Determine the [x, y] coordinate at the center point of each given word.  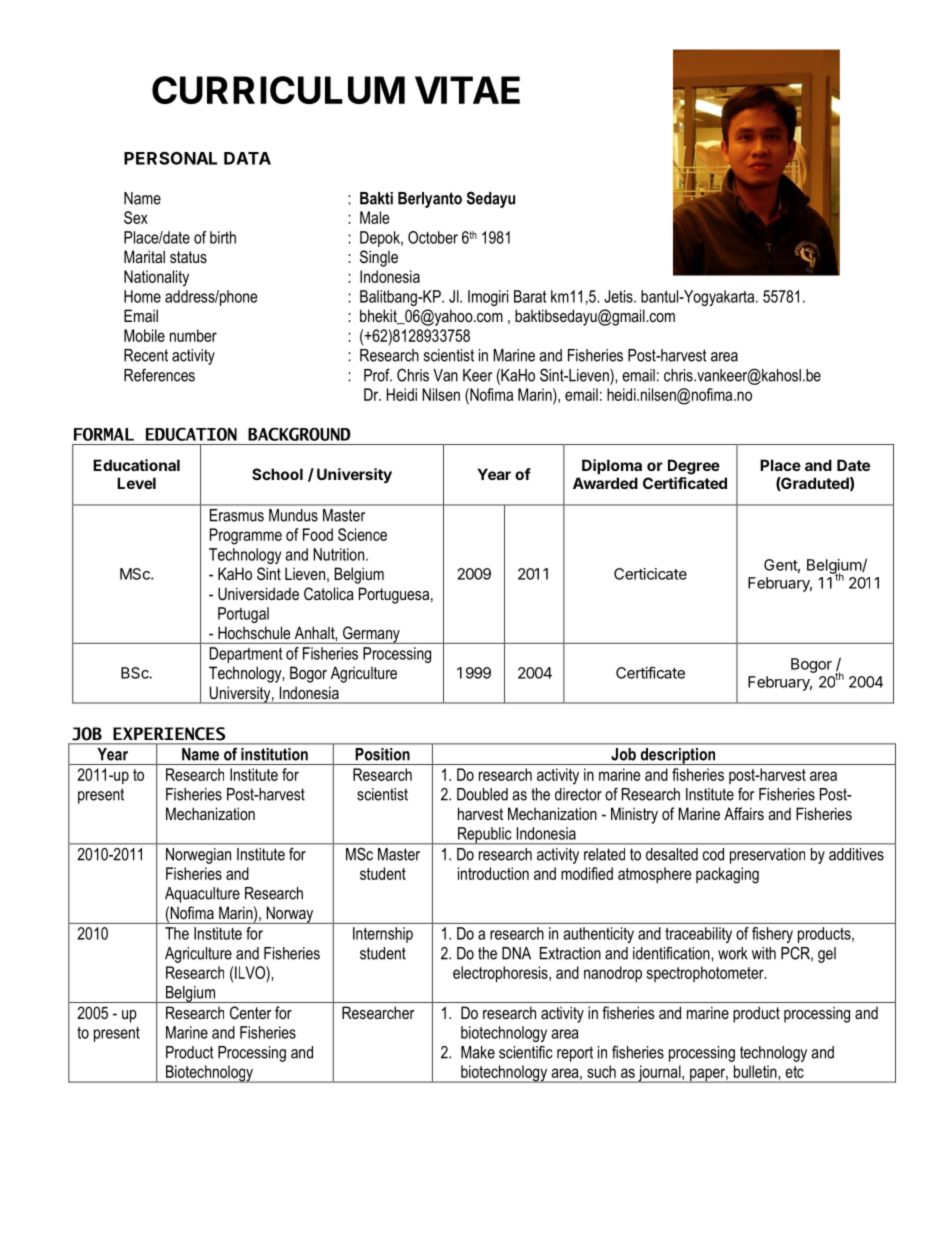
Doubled [482, 794]
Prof [378, 375]
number [193, 335]
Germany [371, 635]
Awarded [605, 483]
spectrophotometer [706, 974]
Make [478, 1052]
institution [274, 754]
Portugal [243, 615]
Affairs [744, 813]
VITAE [467, 90]
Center [251, 1012]
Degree [694, 467]
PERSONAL [170, 158]
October [433, 237]
